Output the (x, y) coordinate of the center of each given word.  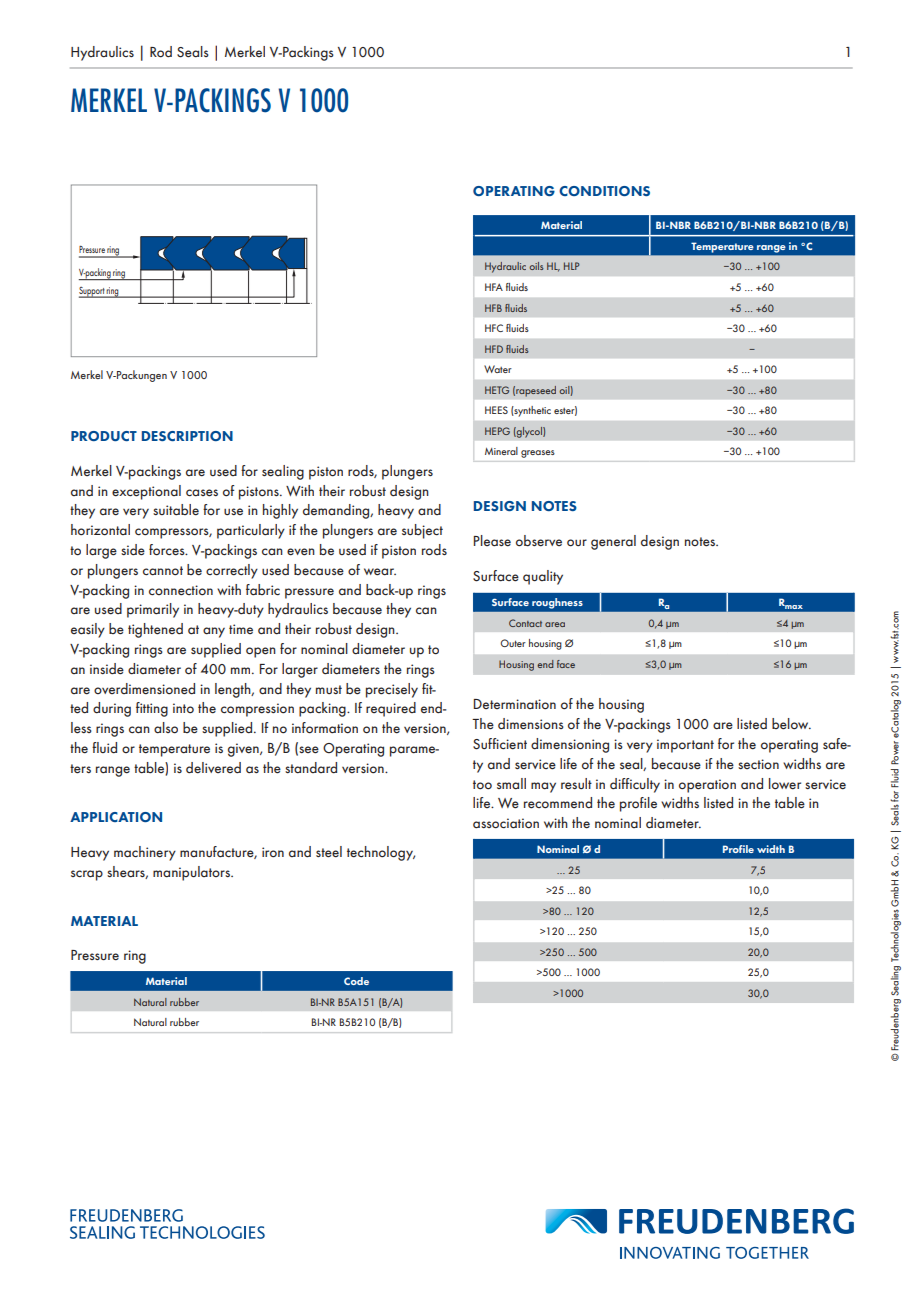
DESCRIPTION (187, 436)
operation (707, 786)
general (613, 542)
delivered (213, 768)
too (482, 785)
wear (380, 572)
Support (92, 292)
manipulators (192, 873)
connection (181, 590)
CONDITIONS (604, 191)
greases (538, 454)
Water (498, 369)
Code (356, 981)
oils (536, 266)
